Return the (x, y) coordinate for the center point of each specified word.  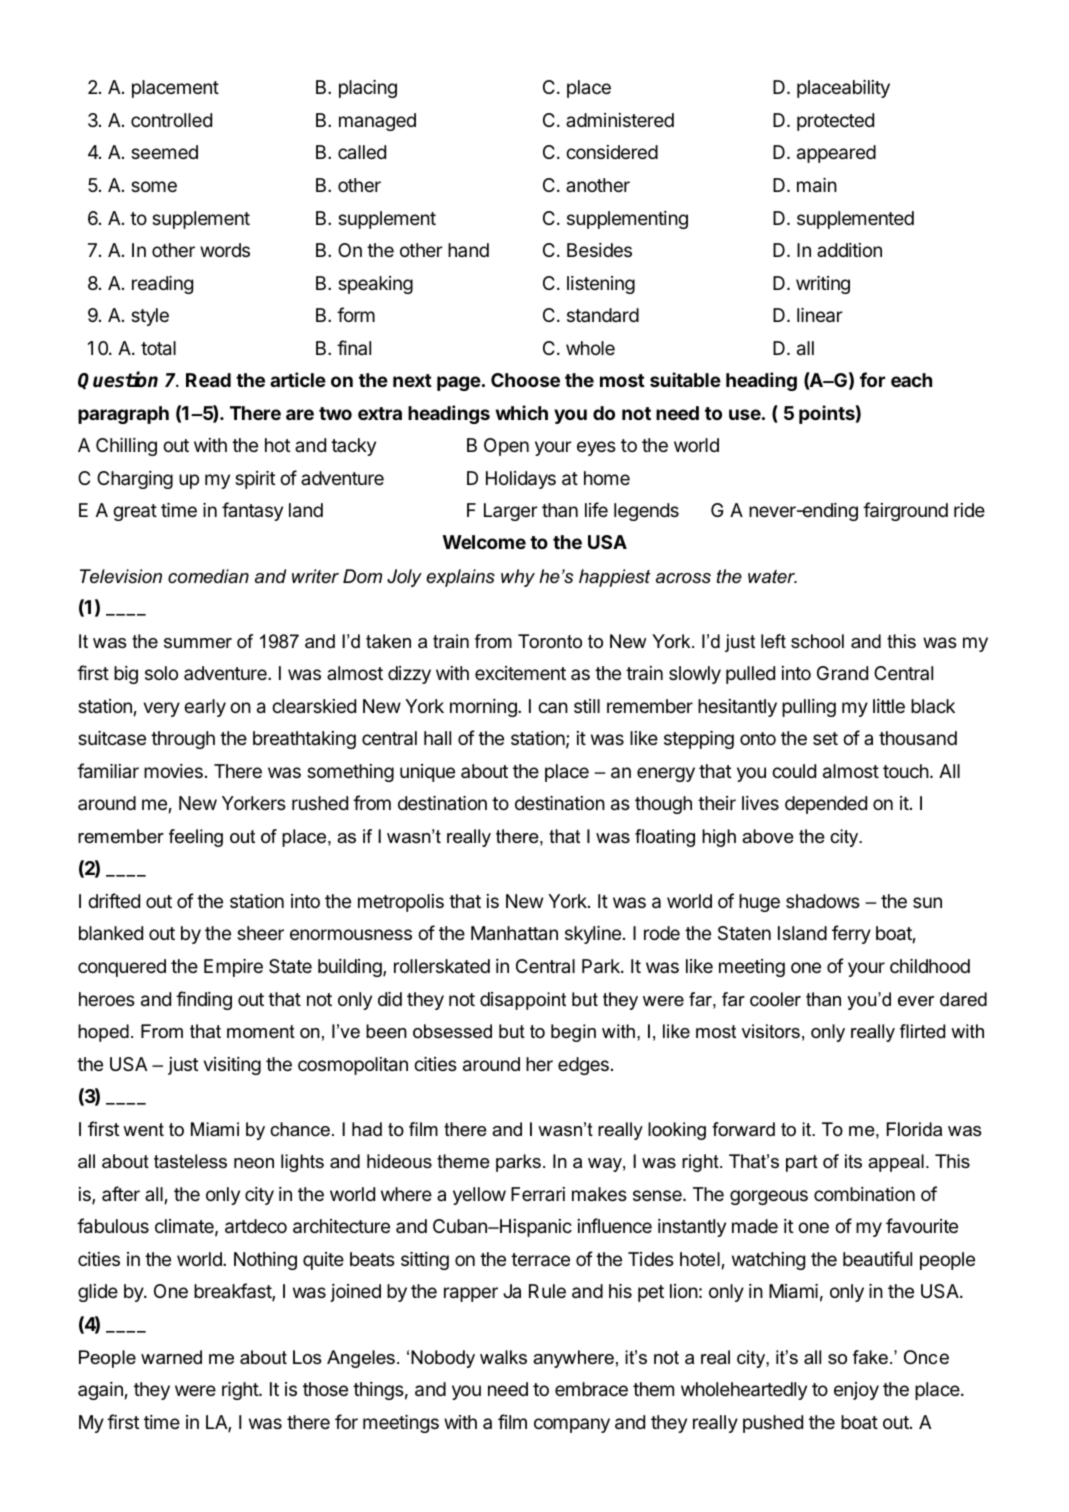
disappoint (523, 1001)
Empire (233, 968)
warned (171, 1357)
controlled (171, 120)
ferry (851, 934)
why (518, 578)
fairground (905, 511)
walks (503, 1357)
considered (612, 152)
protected (835, 122)
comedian (208, 576)
